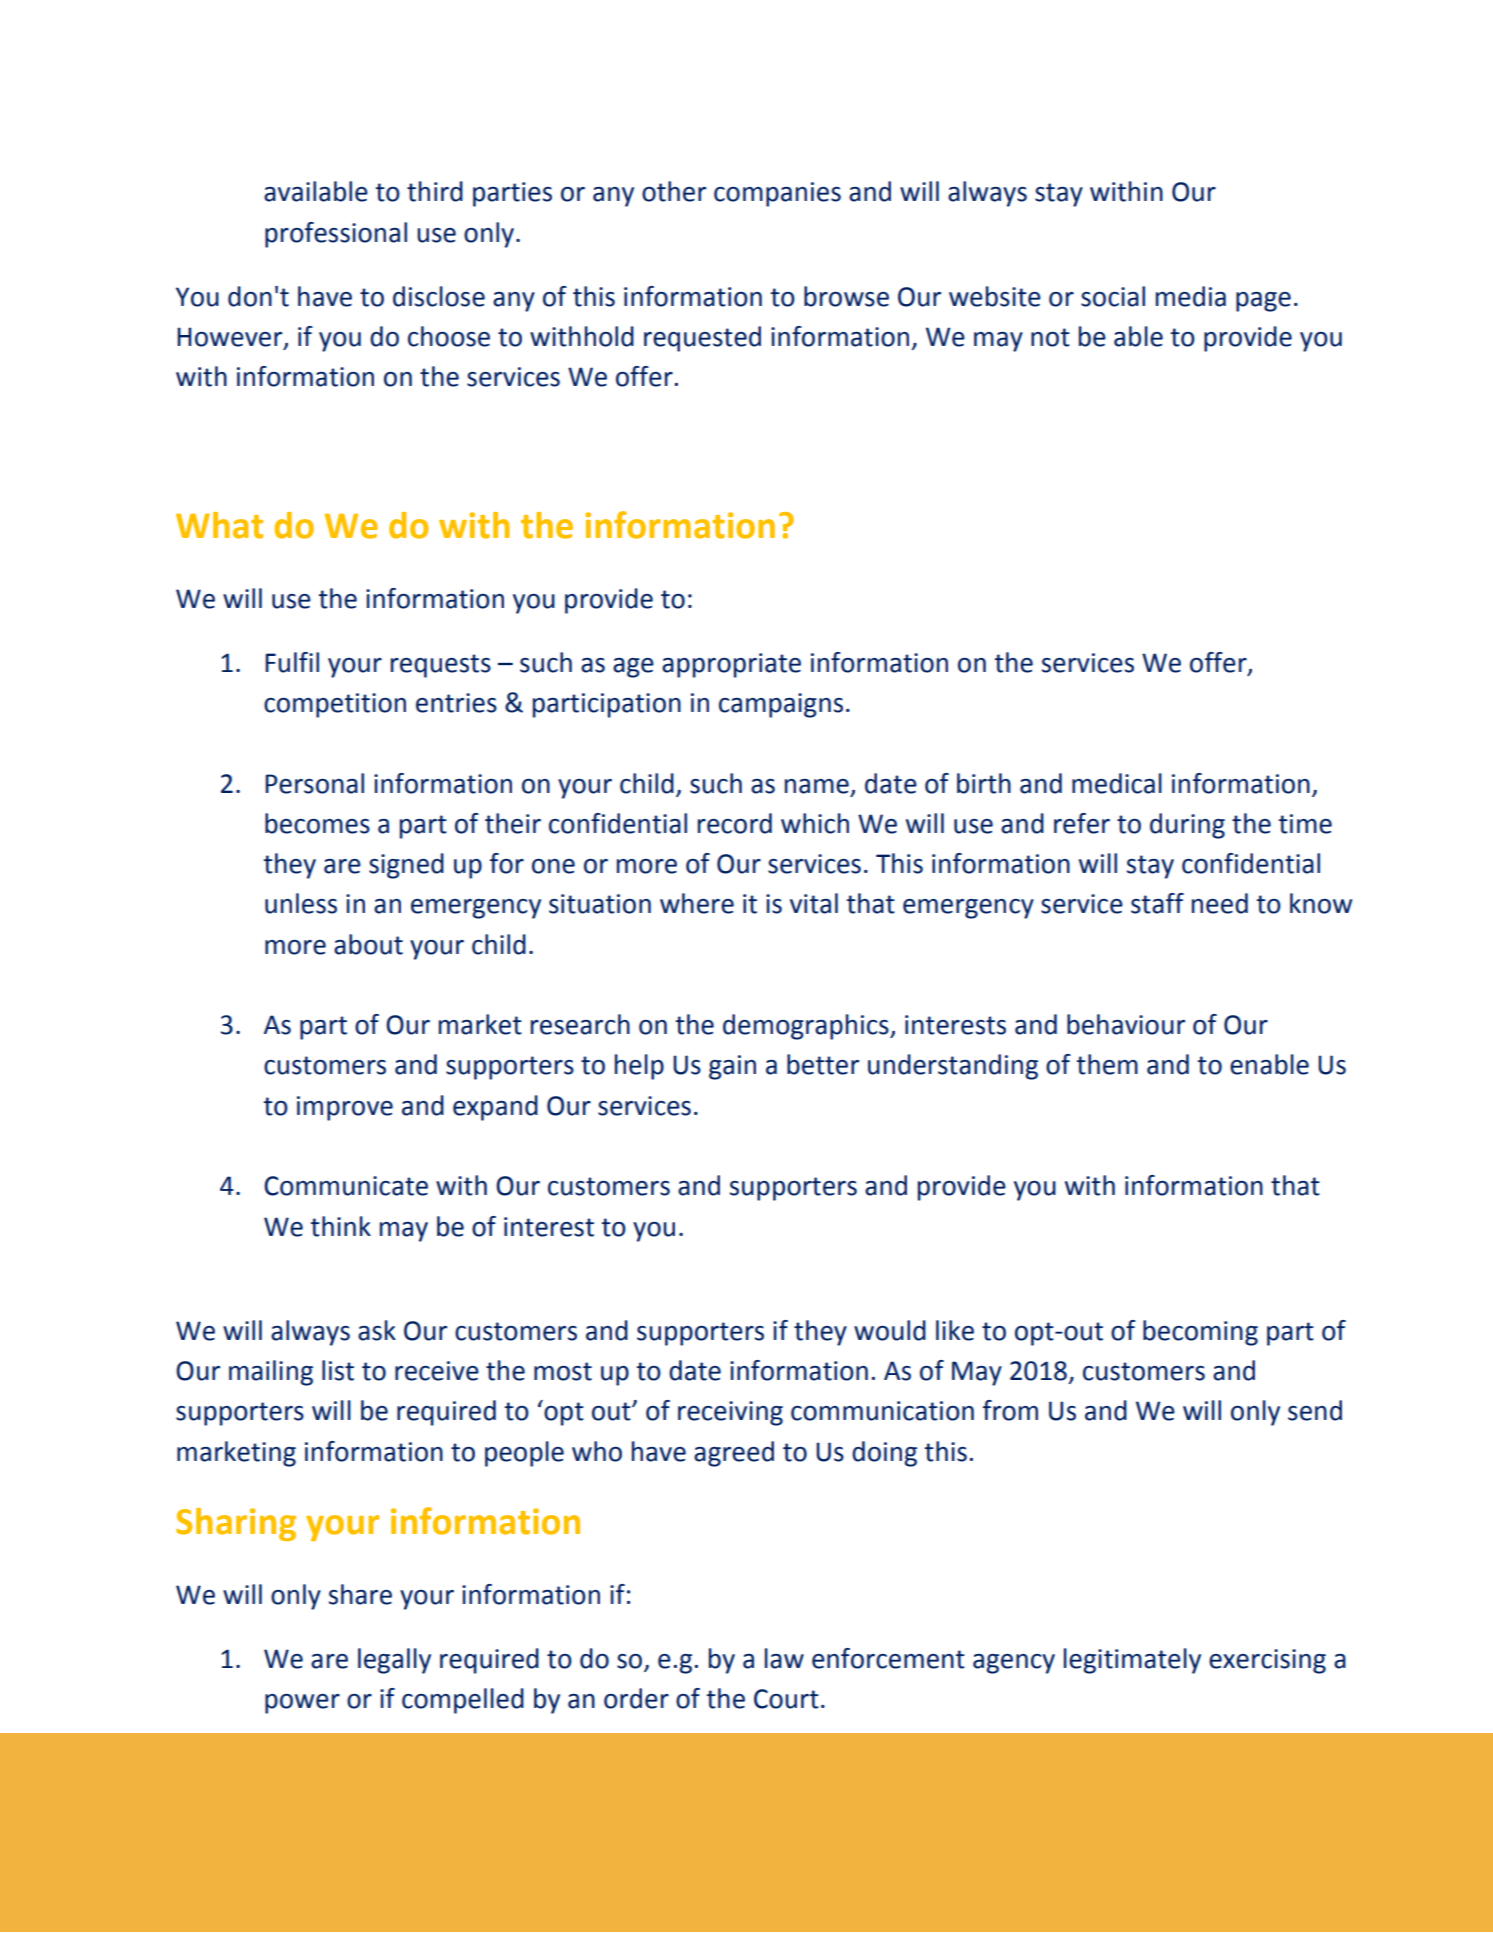  Describe the element at coordinates (335, 705) in the image. I see `competition` at that location.
